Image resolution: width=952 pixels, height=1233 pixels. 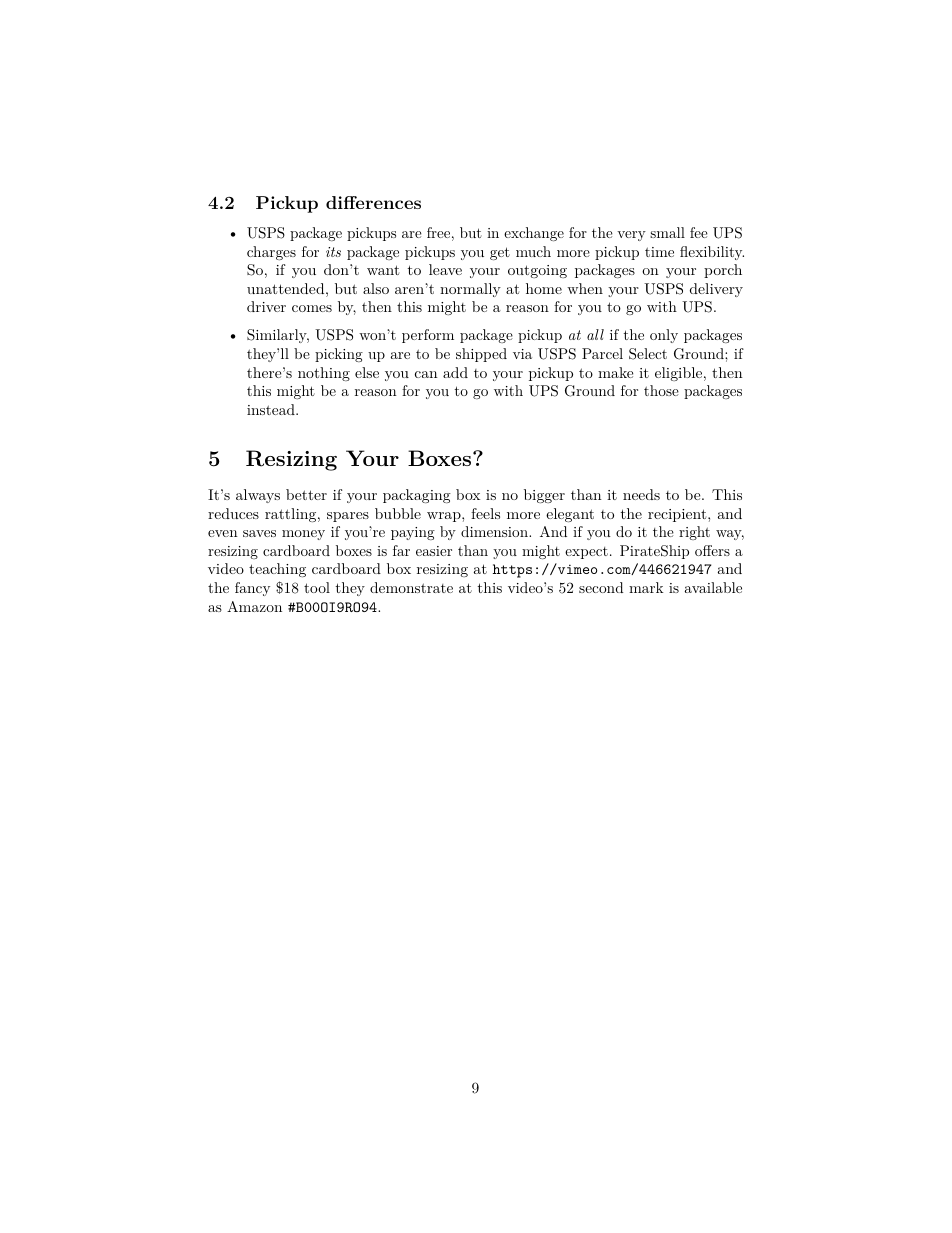 I want to click on small, so click(x=667, y=232).
